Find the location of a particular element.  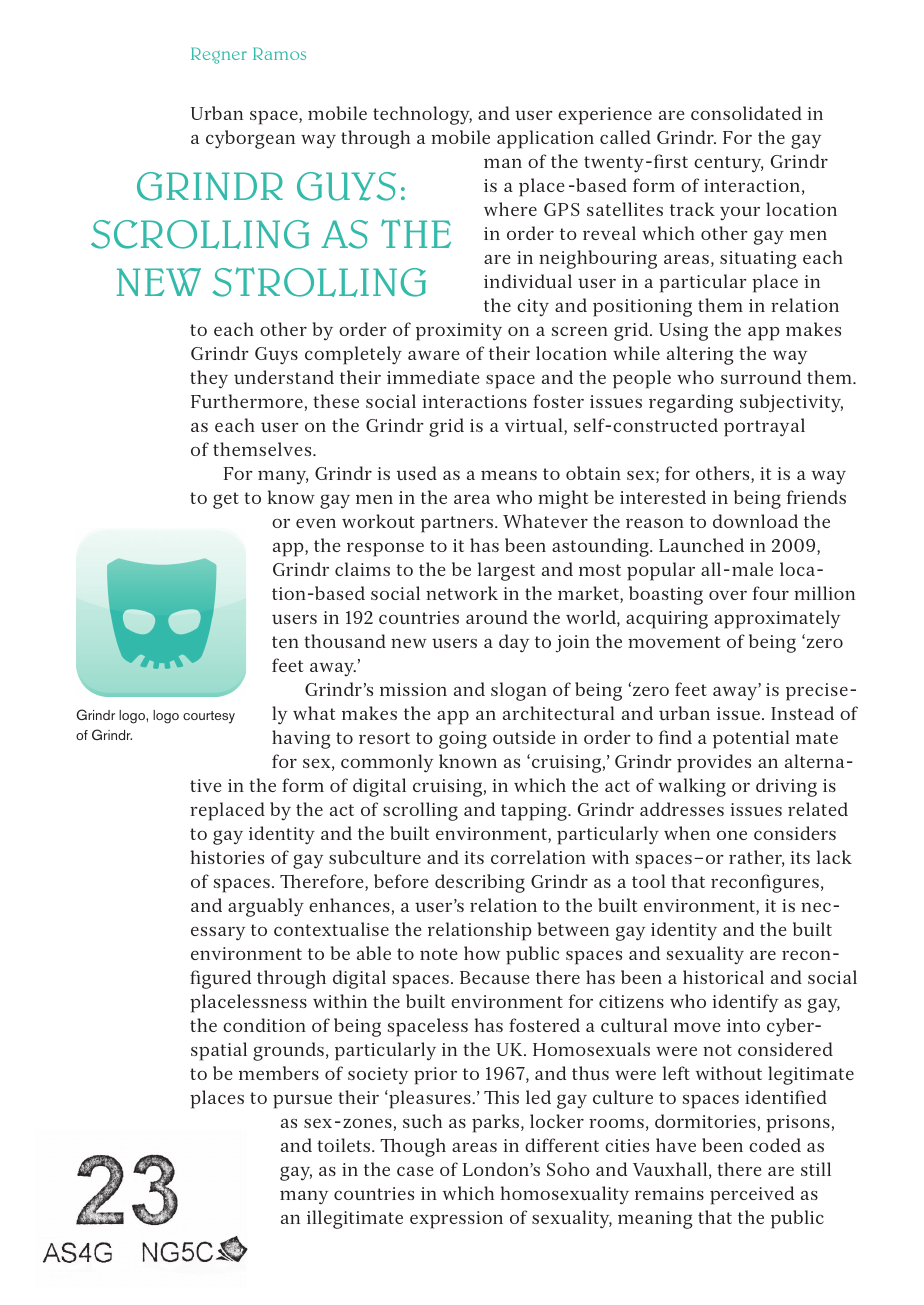

day is located at coordinates (514, 643).
